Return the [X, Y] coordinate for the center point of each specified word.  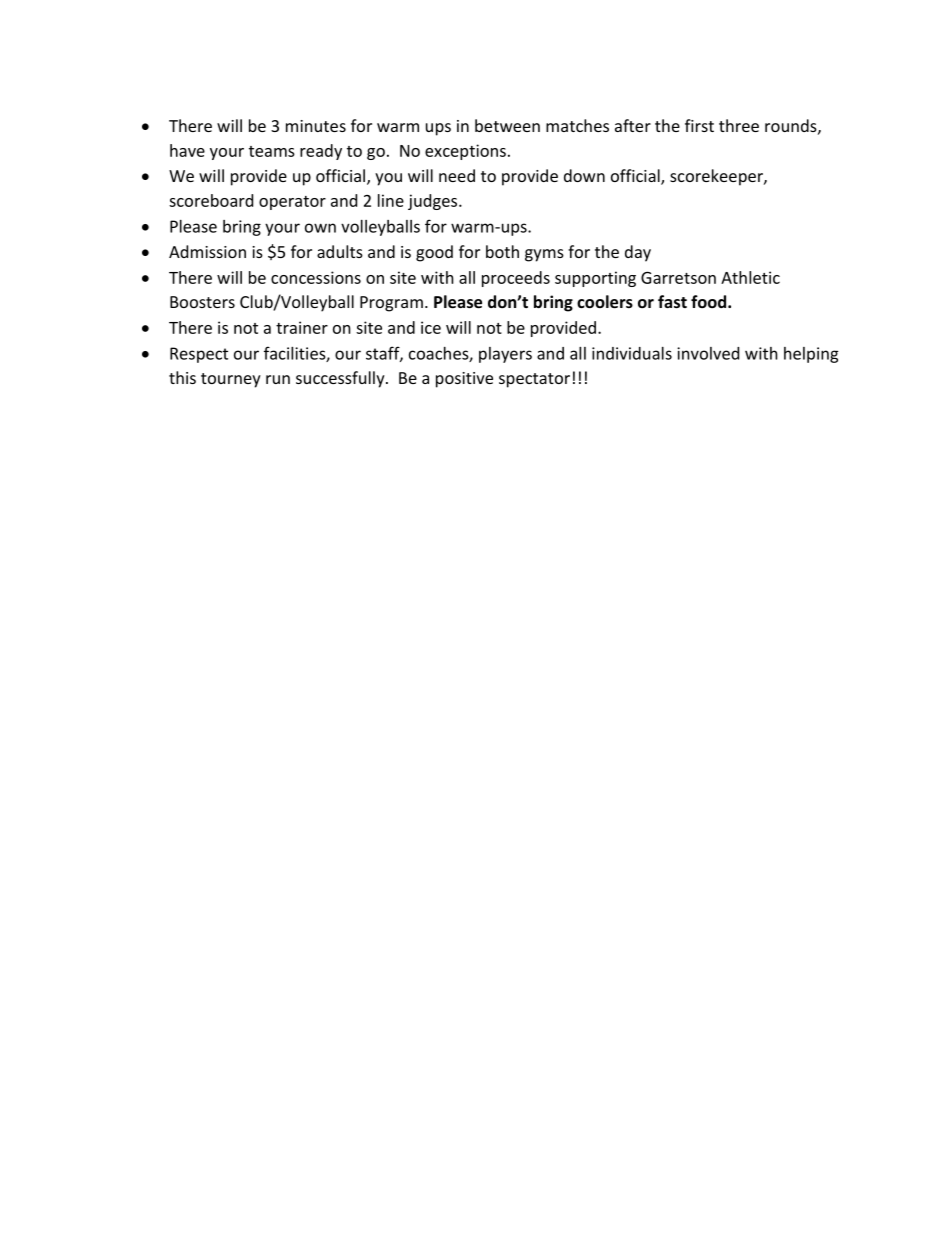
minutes [316, 126]
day [638, 253]
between [507, 125]
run [278, 379]
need [457, 175]
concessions [316, 277]
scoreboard [211, 200]
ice [431, 327]
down [584, 175]
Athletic [750, 277]
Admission [207, 251]
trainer [302, 327]
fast [672, 301]
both [502, 251]
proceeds [516, 279]
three [739, 125]
